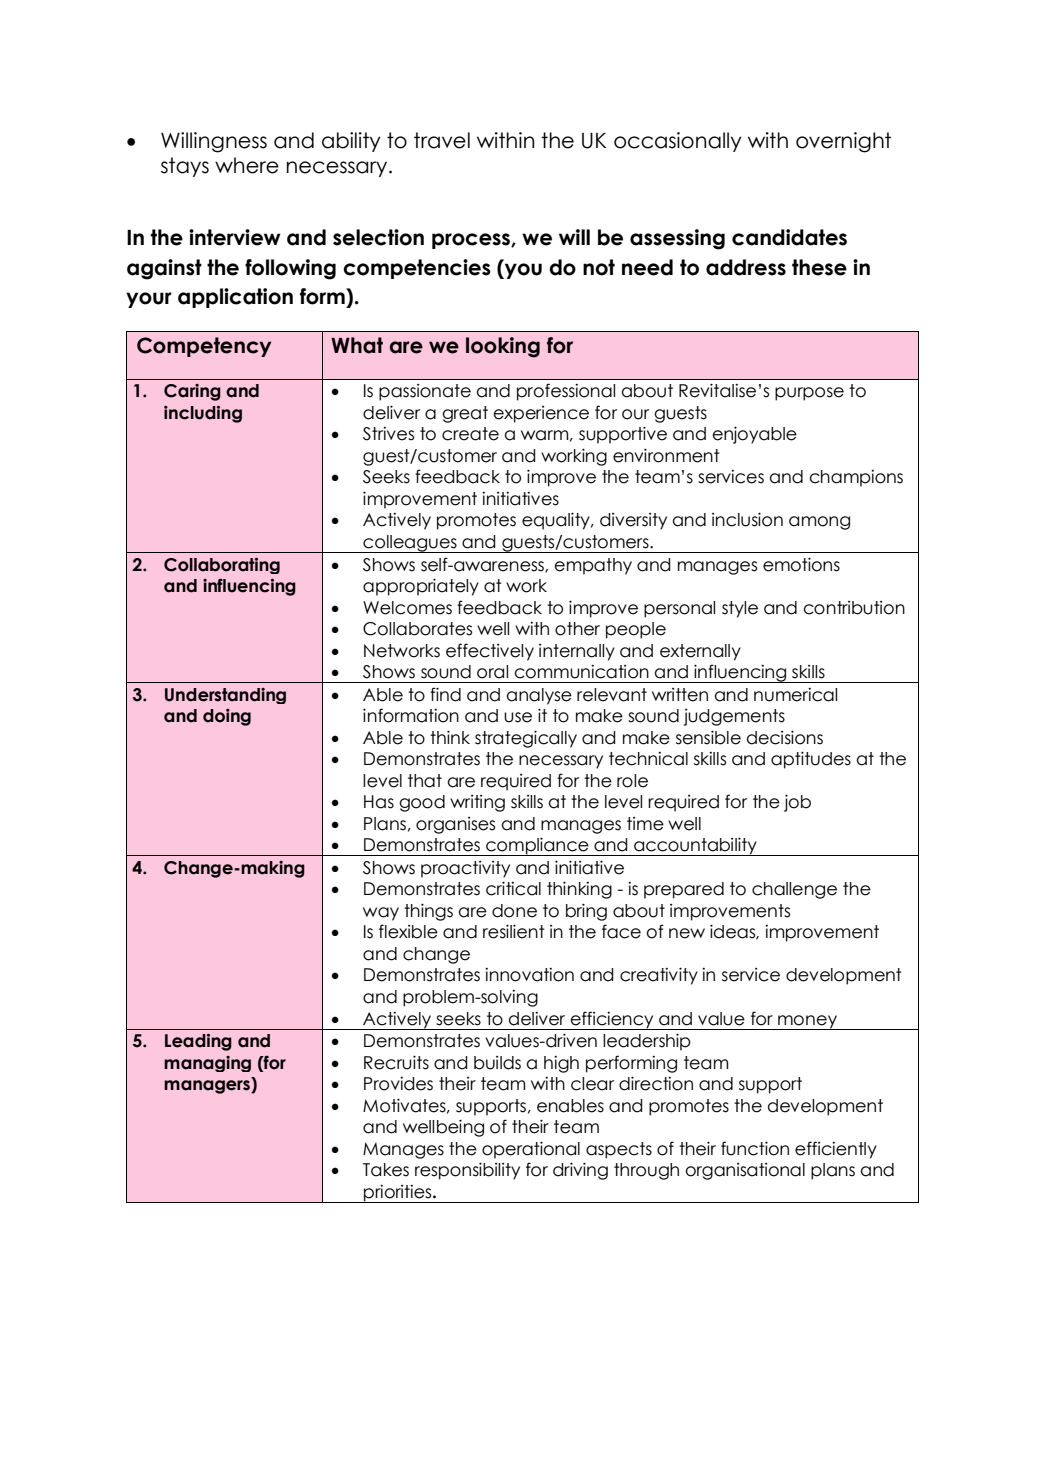 This screenshot has width=1045, height=1479. I want to click on Understanding, so click(225, 696).
